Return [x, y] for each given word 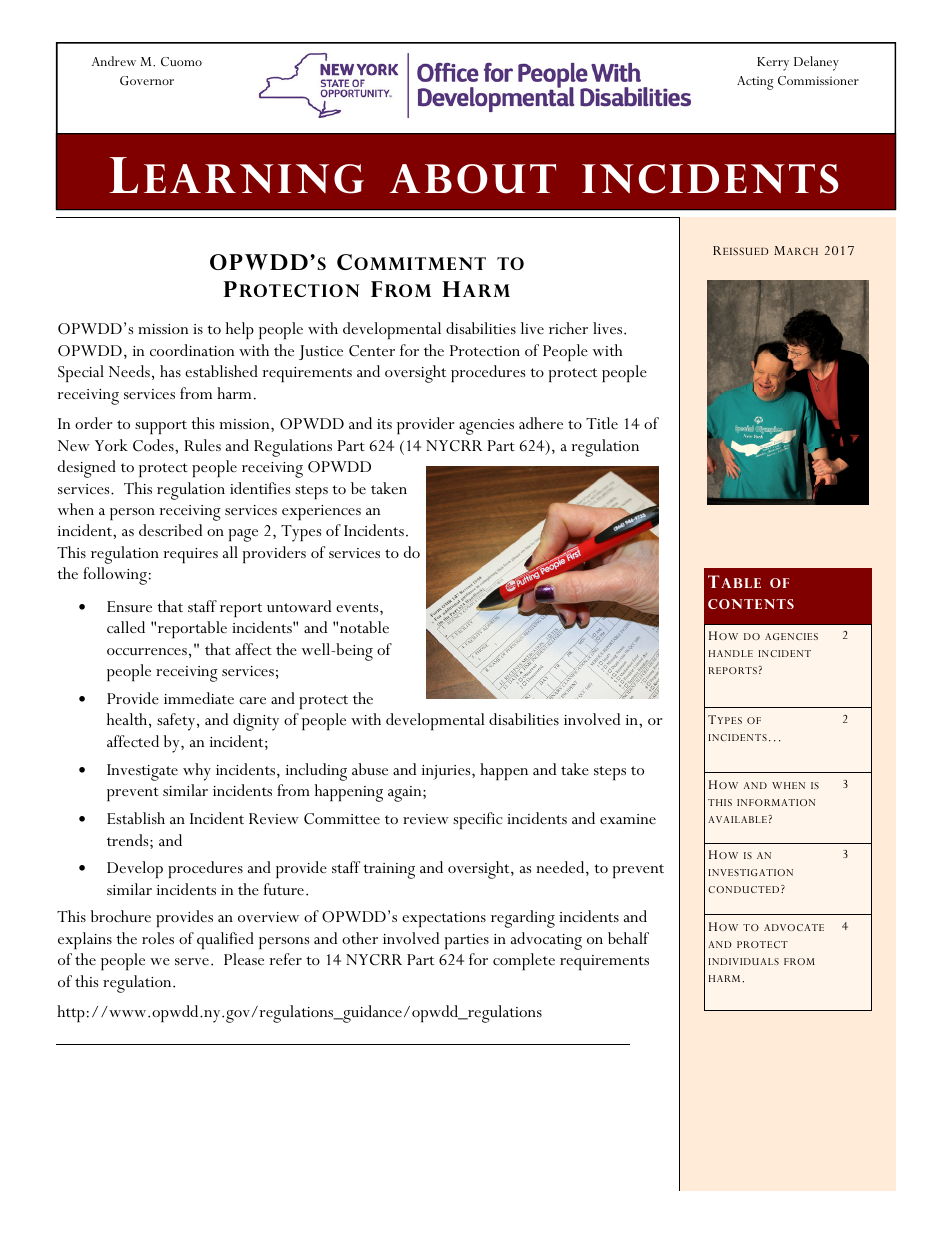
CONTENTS [751, 604]
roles [158, 938]
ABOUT [473, 179]
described [170, 530]
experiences [321, 512]
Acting [755, 83]
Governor [147, 81]
